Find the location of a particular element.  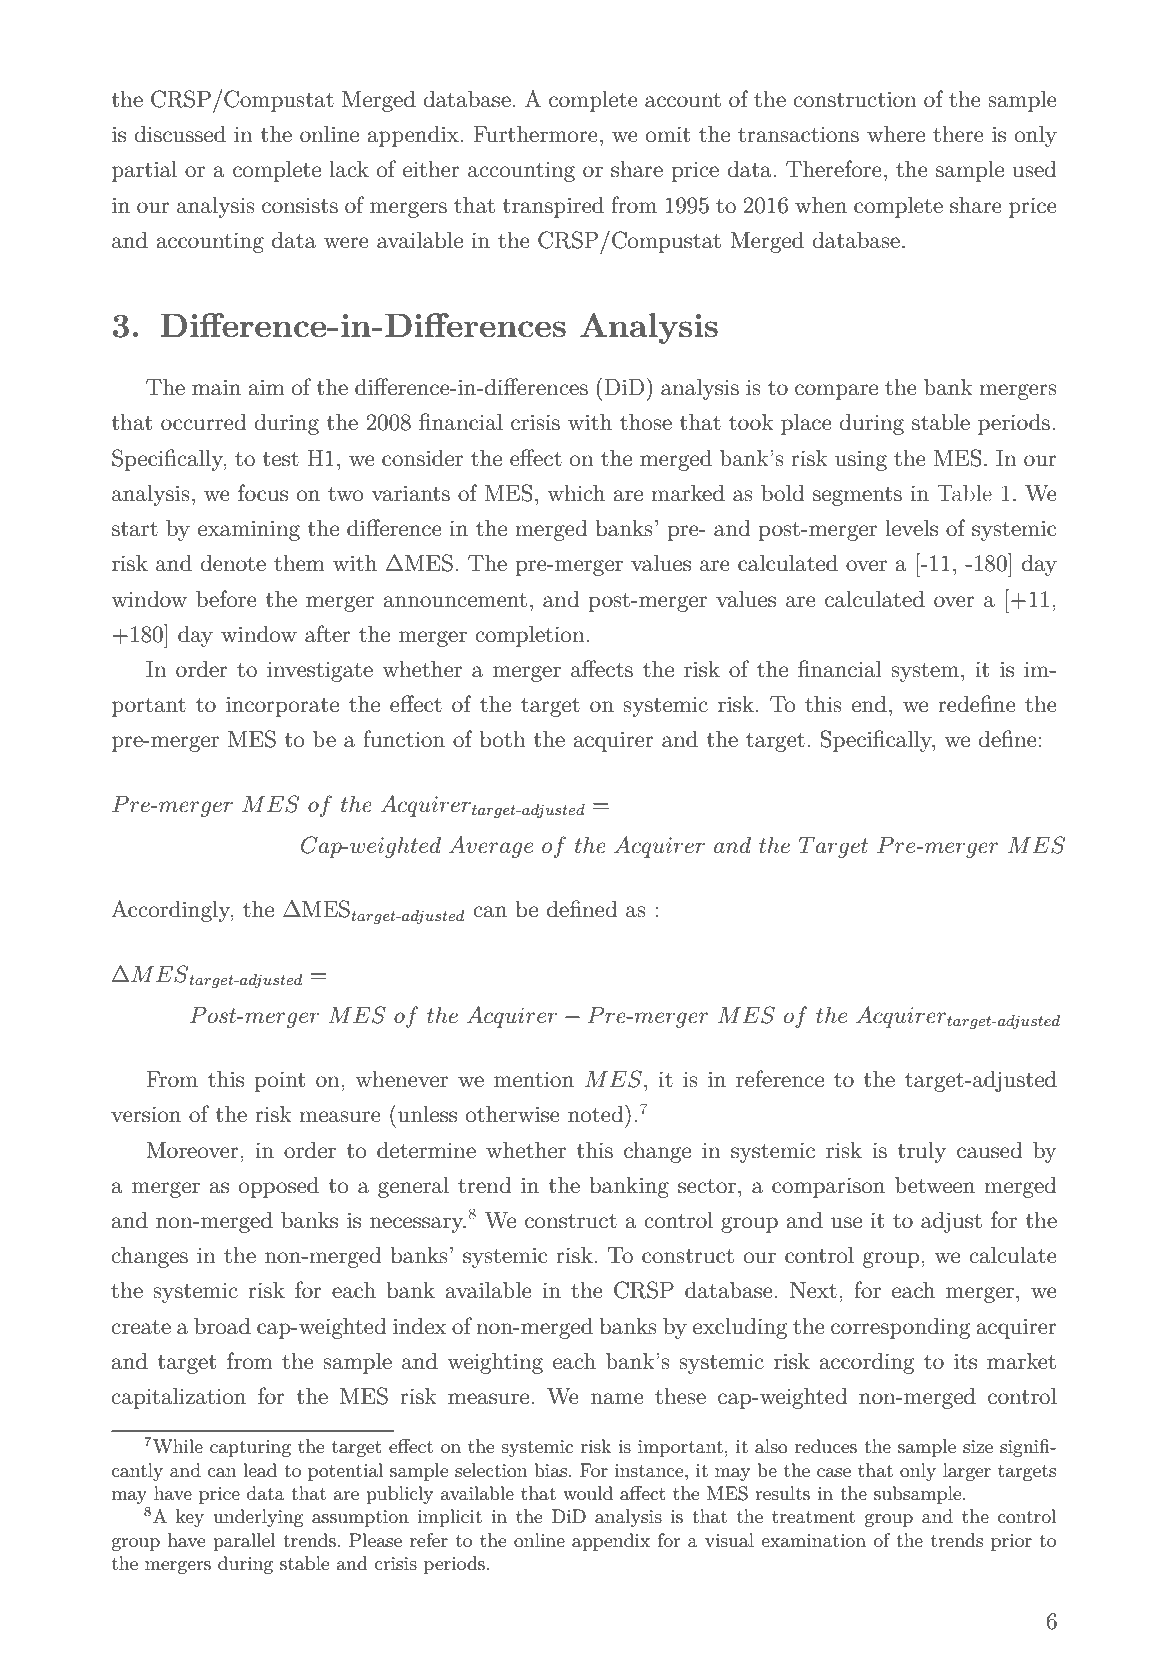

levels is located at coordinates (911, 528).
